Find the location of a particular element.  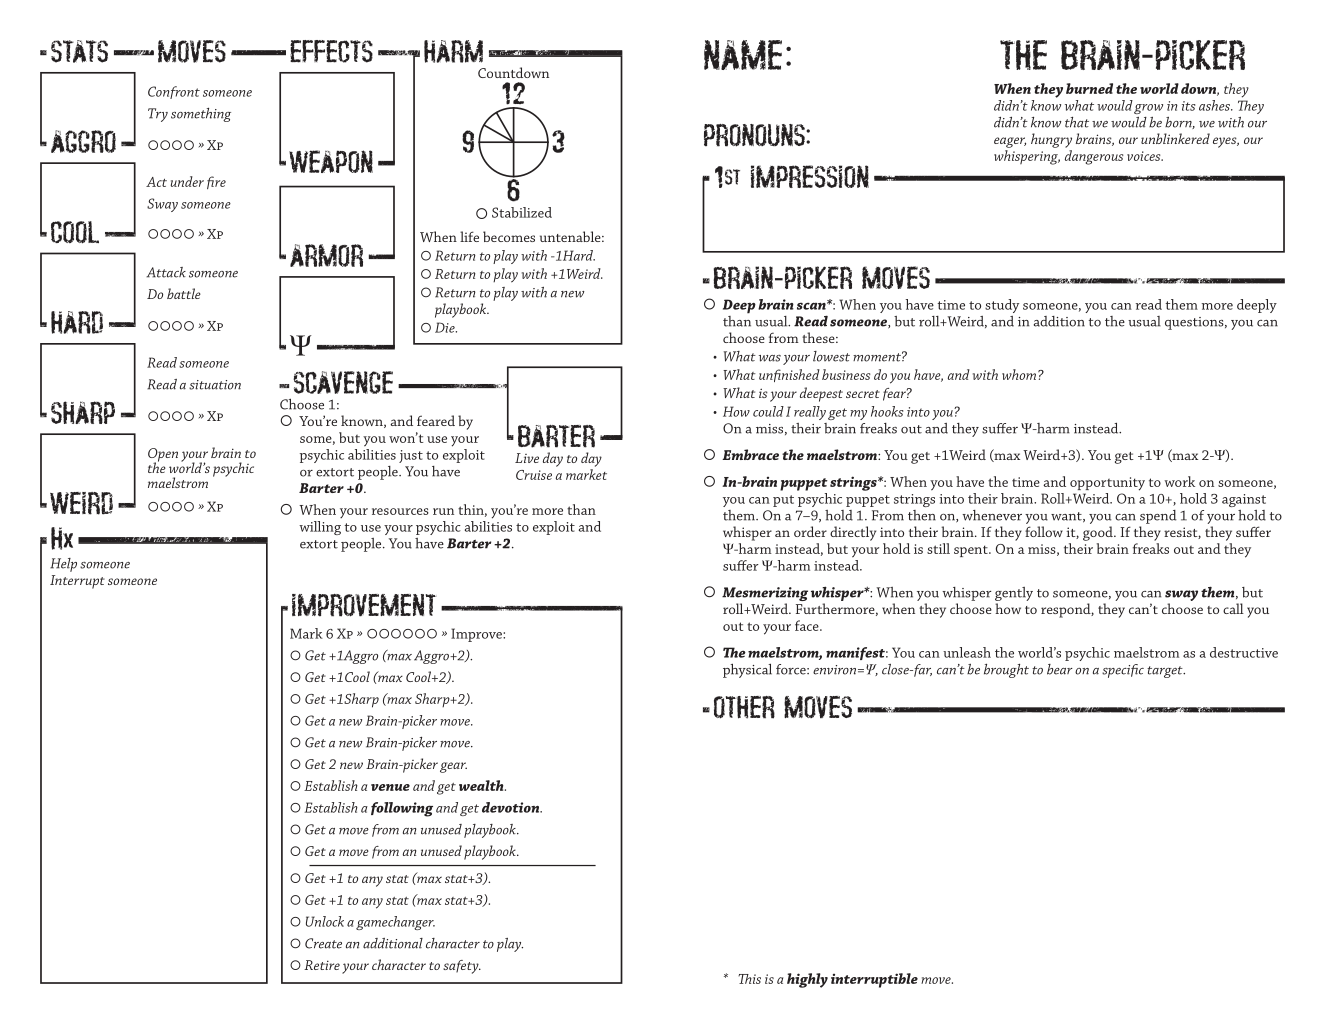

venue is located at coordinates (390, 787).
